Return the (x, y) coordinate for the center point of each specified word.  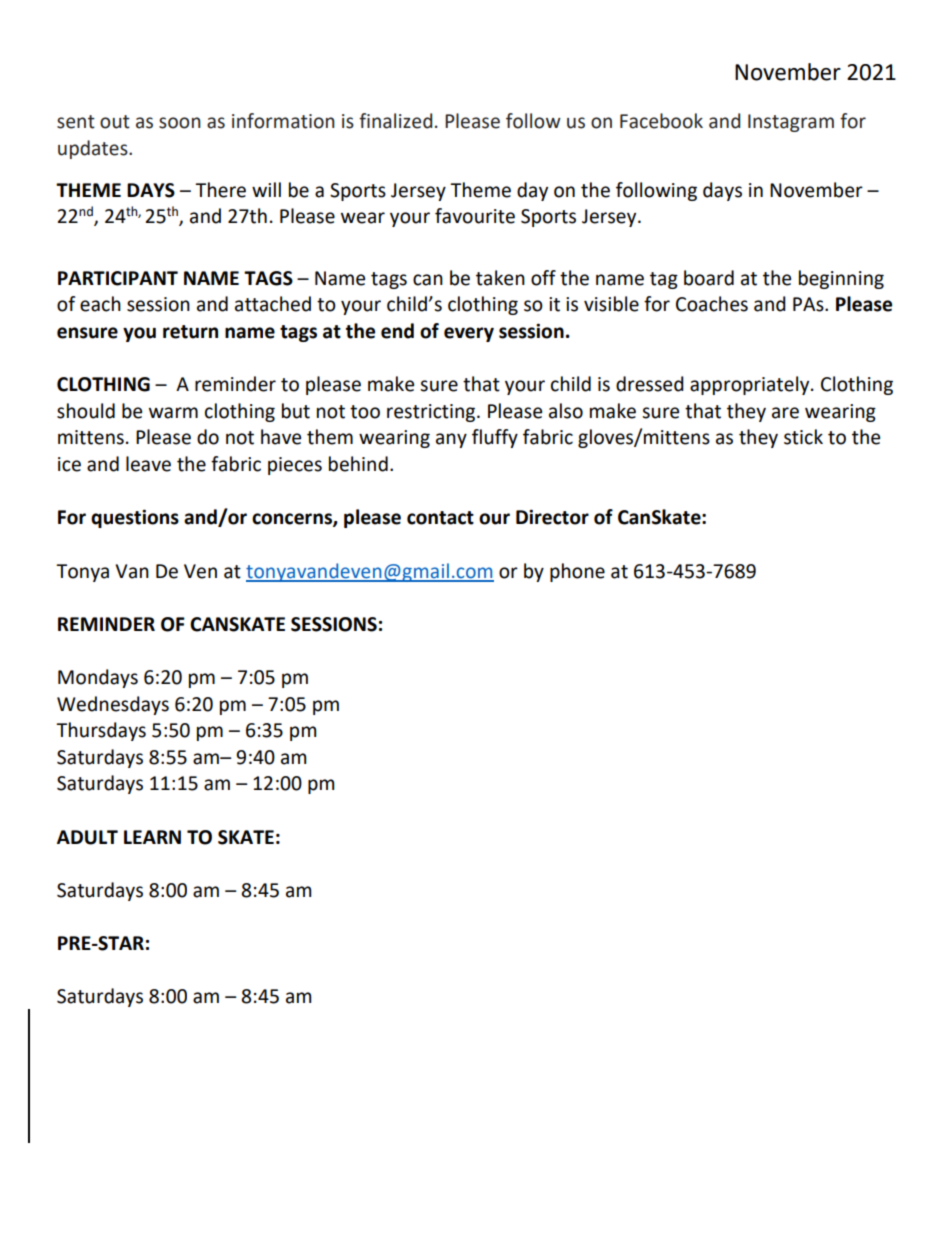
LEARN (152, 837)
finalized (395, 121)
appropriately (751, 385)
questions (135, 518)
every (469, 334)
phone (577, 572)
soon (180, 123)
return (190, 332)
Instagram (791, 123)
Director (552, 517)
